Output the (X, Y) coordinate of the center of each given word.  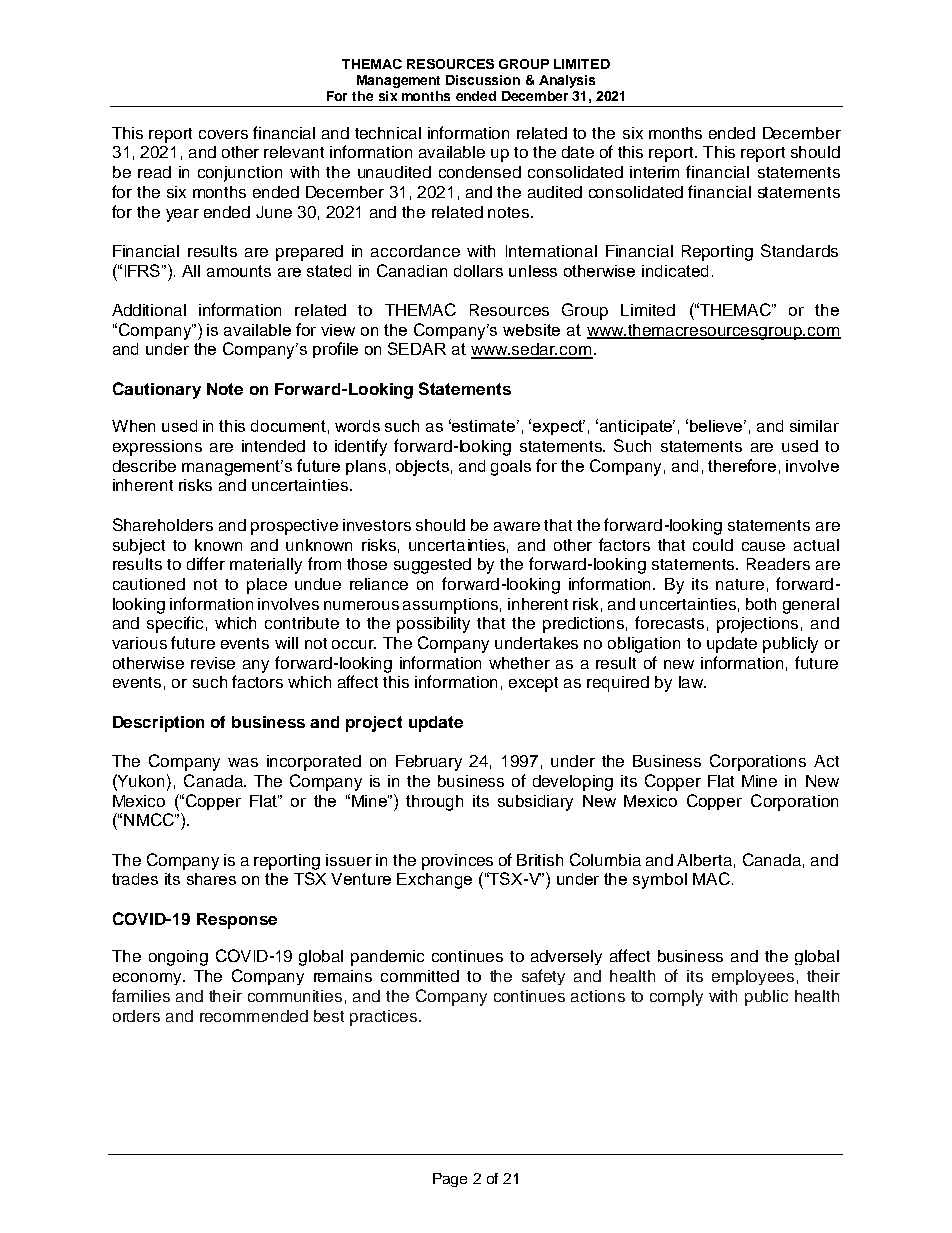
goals (511, 468)
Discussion (483, 80)
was (243, 762)
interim (654, 172)
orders (136, 1016)
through (434, 803)
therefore (742, 465)
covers (223, 134)
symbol (660, 881)
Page (450, 1180)
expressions (157, 448)
